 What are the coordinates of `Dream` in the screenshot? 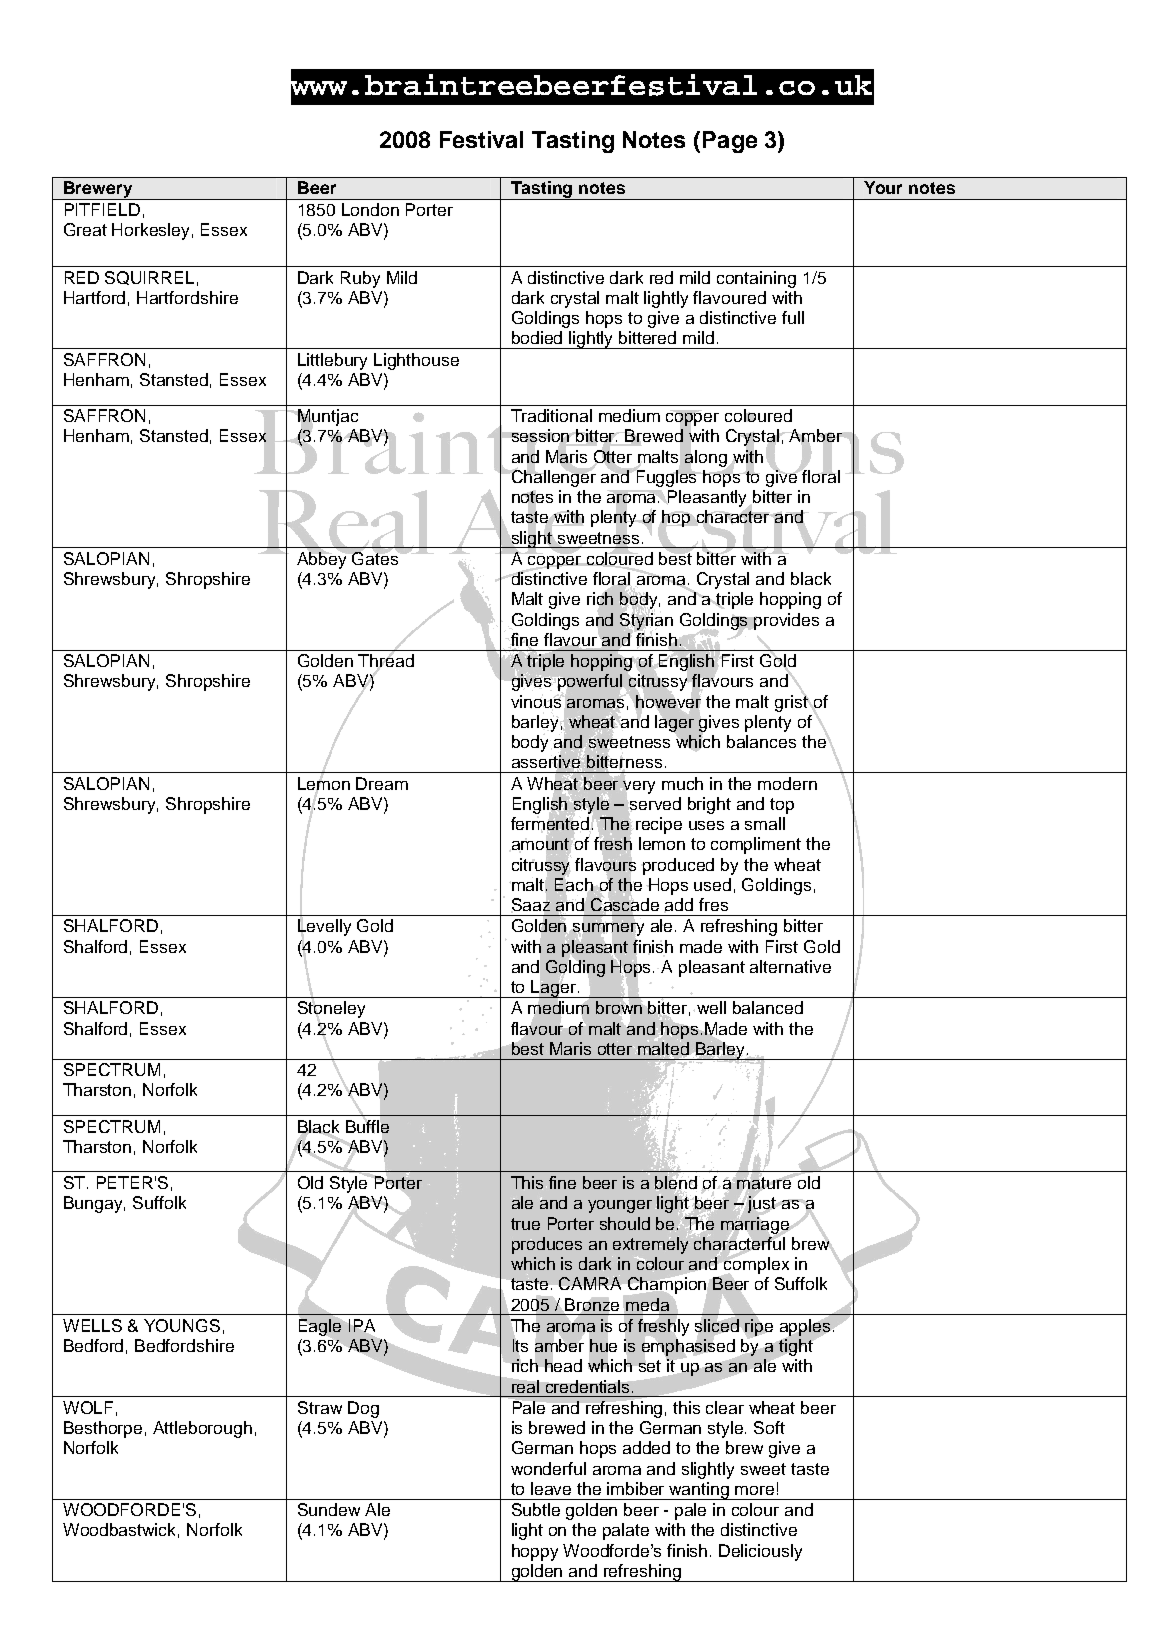 It's located at (382, 783).
